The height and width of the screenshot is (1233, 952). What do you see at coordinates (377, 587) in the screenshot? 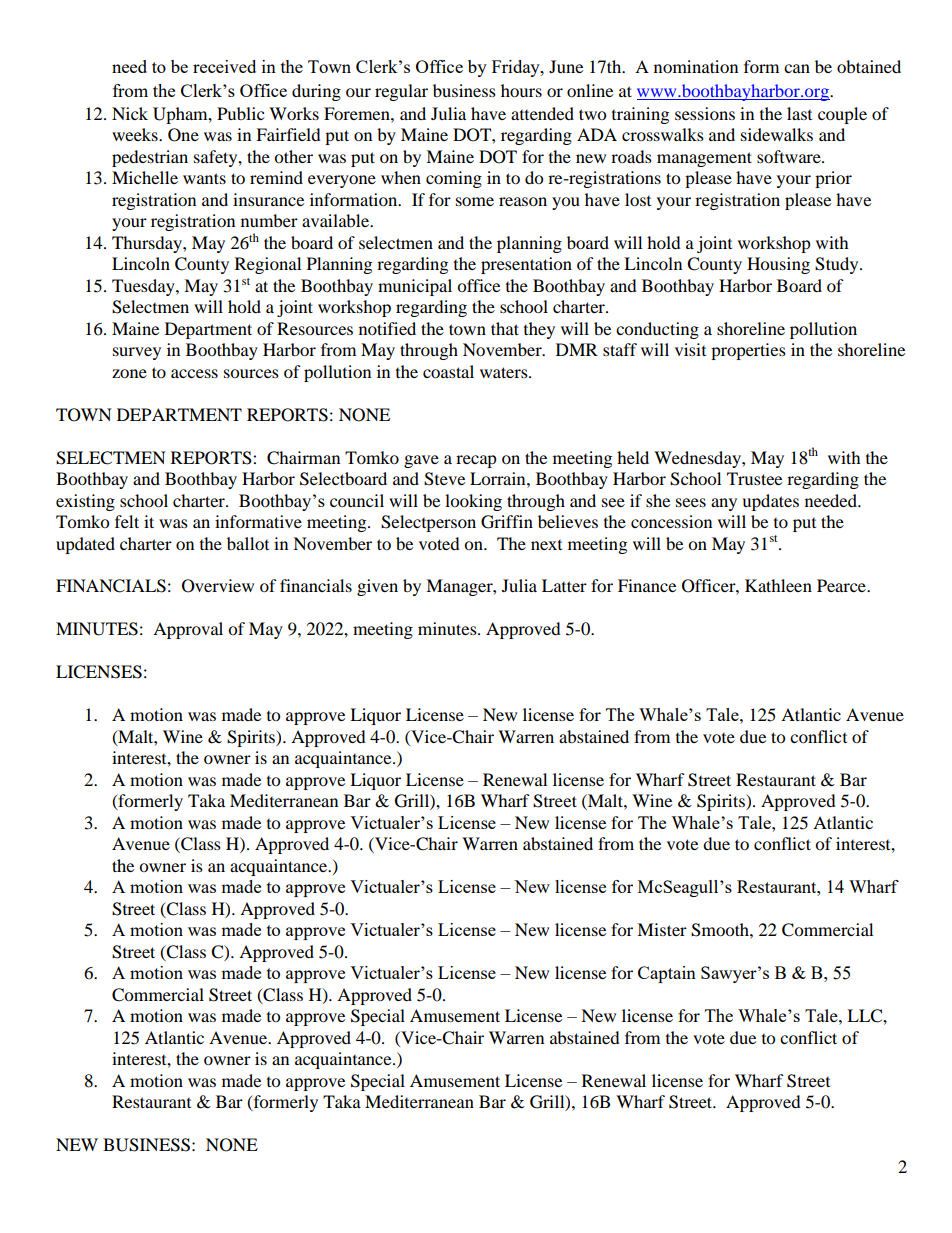
I see `given` at bounding box center [377, 587].
